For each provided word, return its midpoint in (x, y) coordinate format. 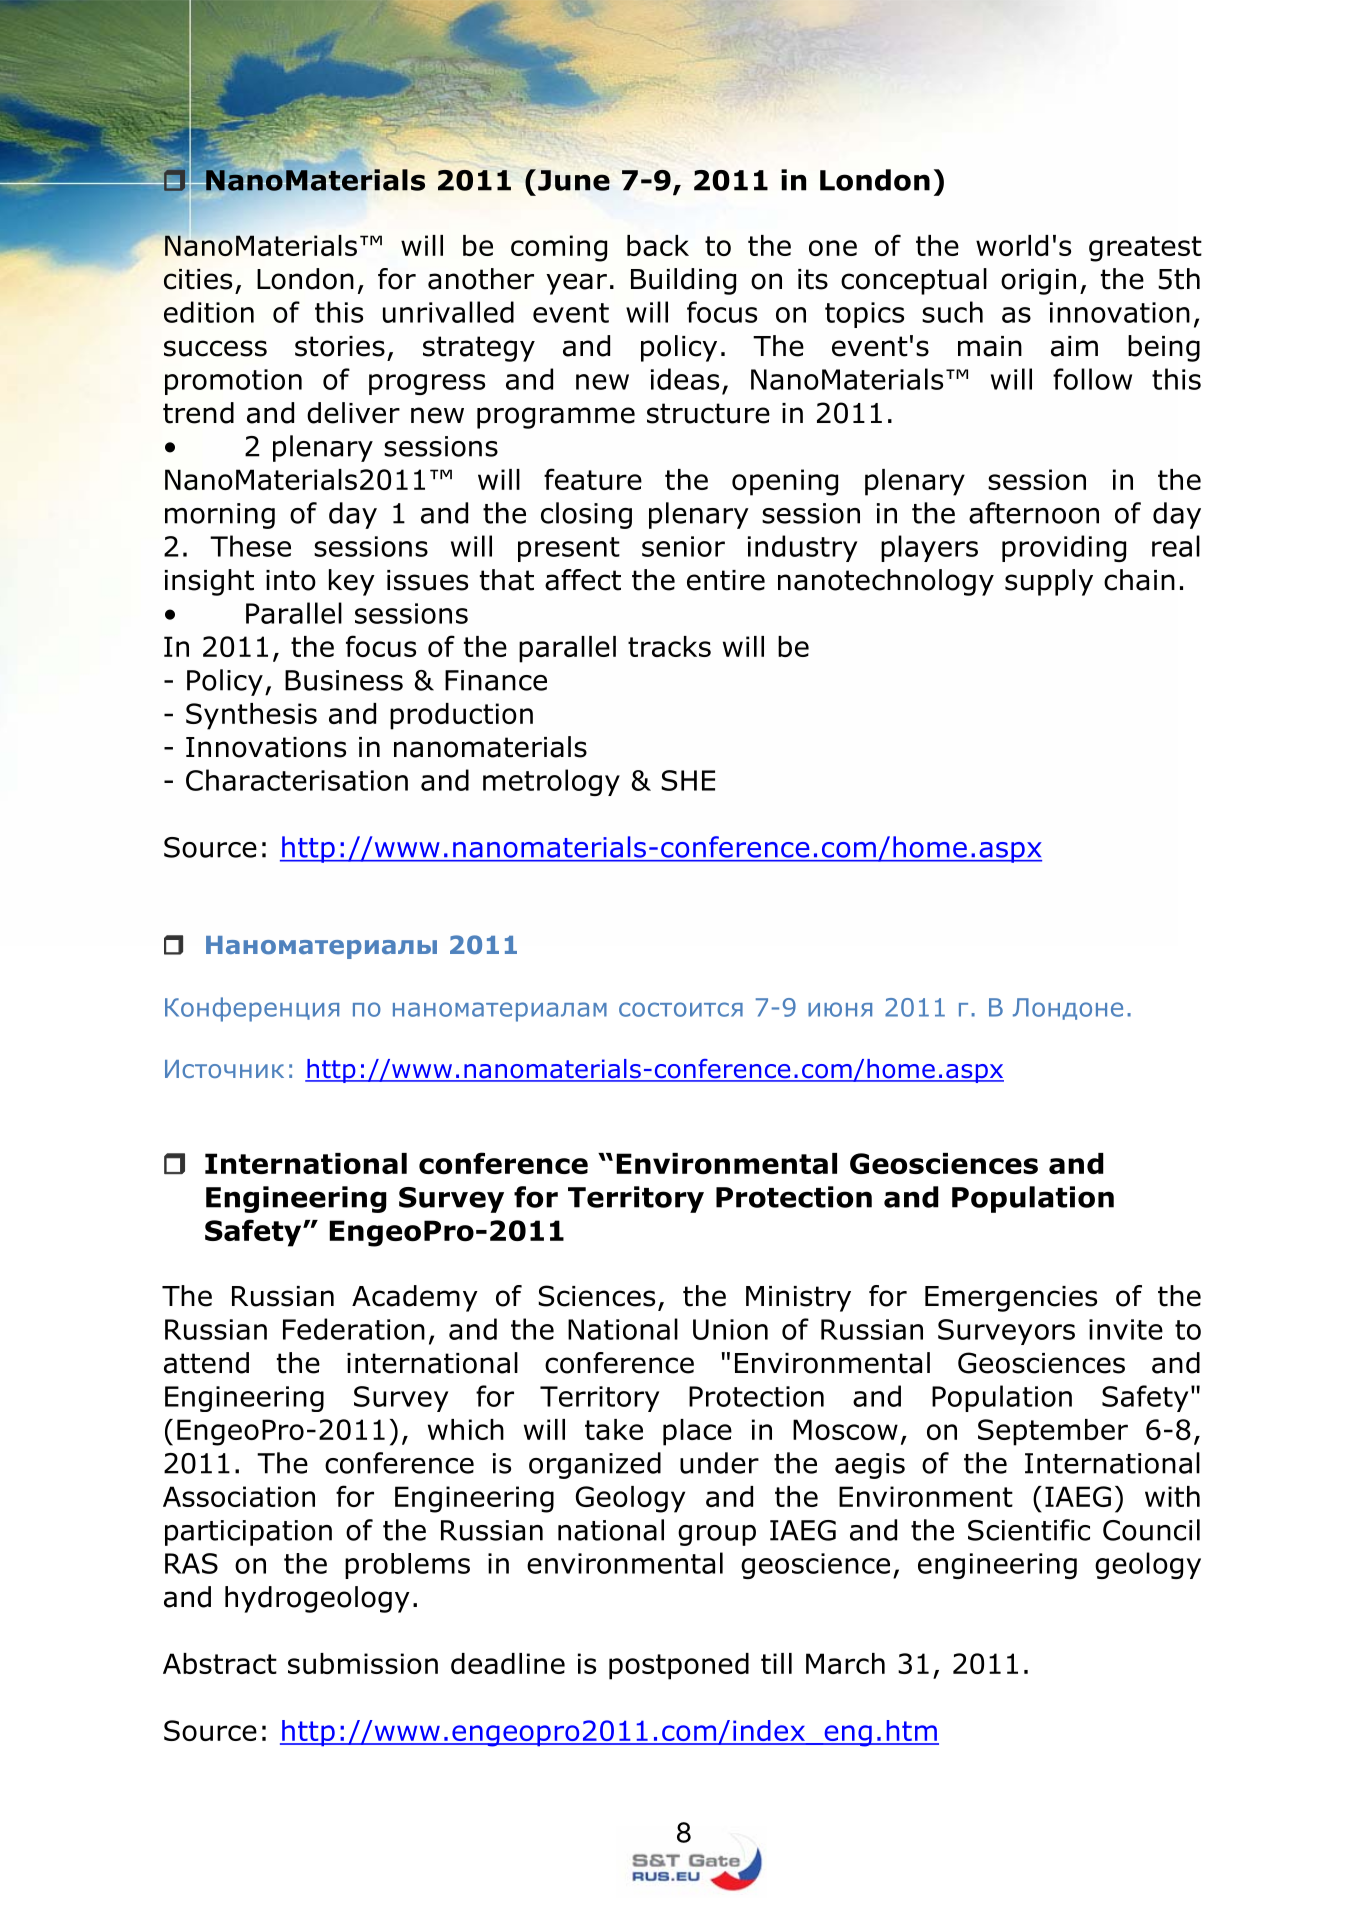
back (658, 245)
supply (1049, 582)
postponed (679, 1666)
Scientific (1029, 1530)
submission (363, 1663)
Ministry (798, 1299)
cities (198, 279)
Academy (415, 1298)
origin (1038, 282)
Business (344, 680)
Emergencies (1011, 1299)
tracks (669, 646)
